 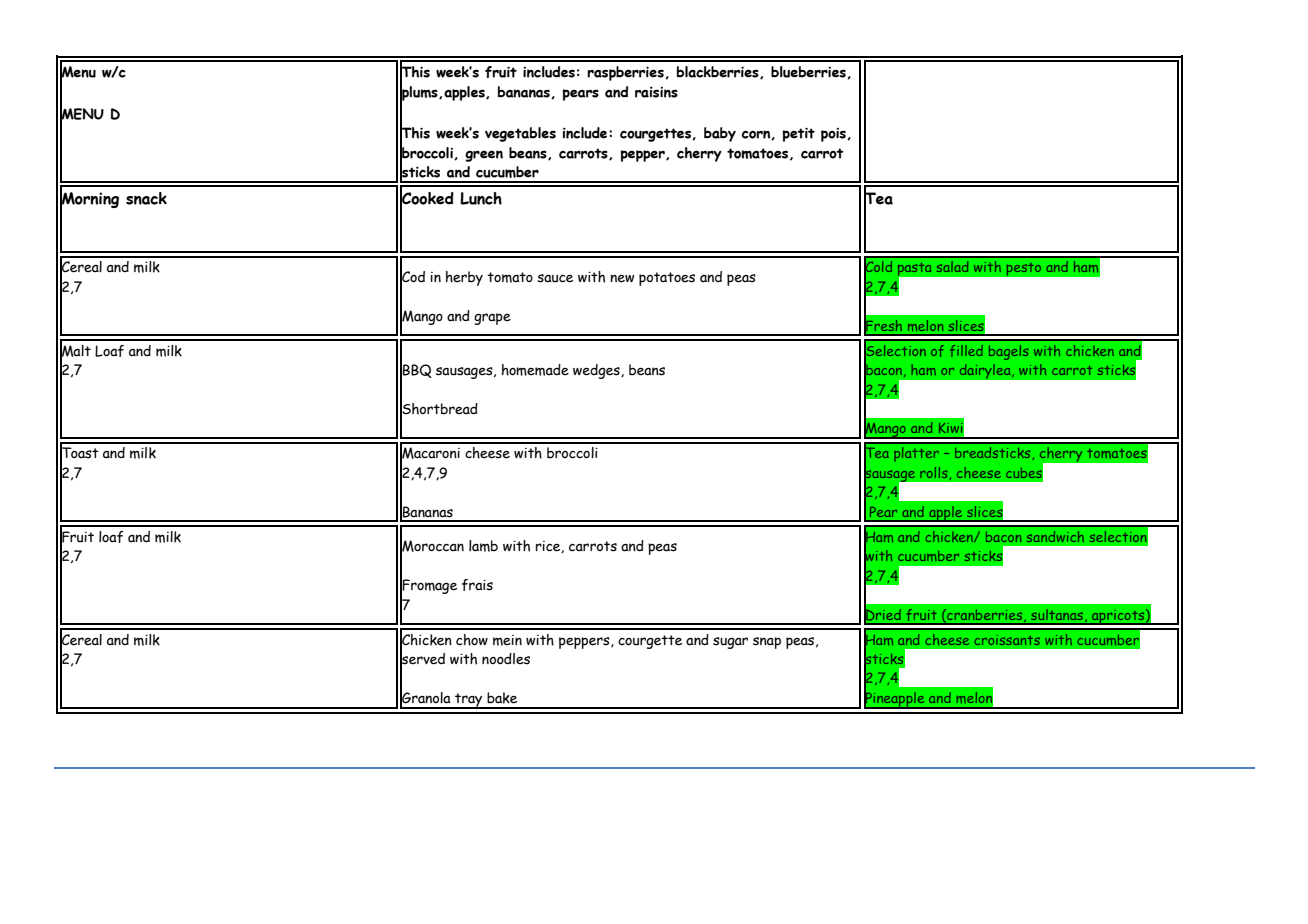 I want to click on wedges, so click(x=597, y=371).
